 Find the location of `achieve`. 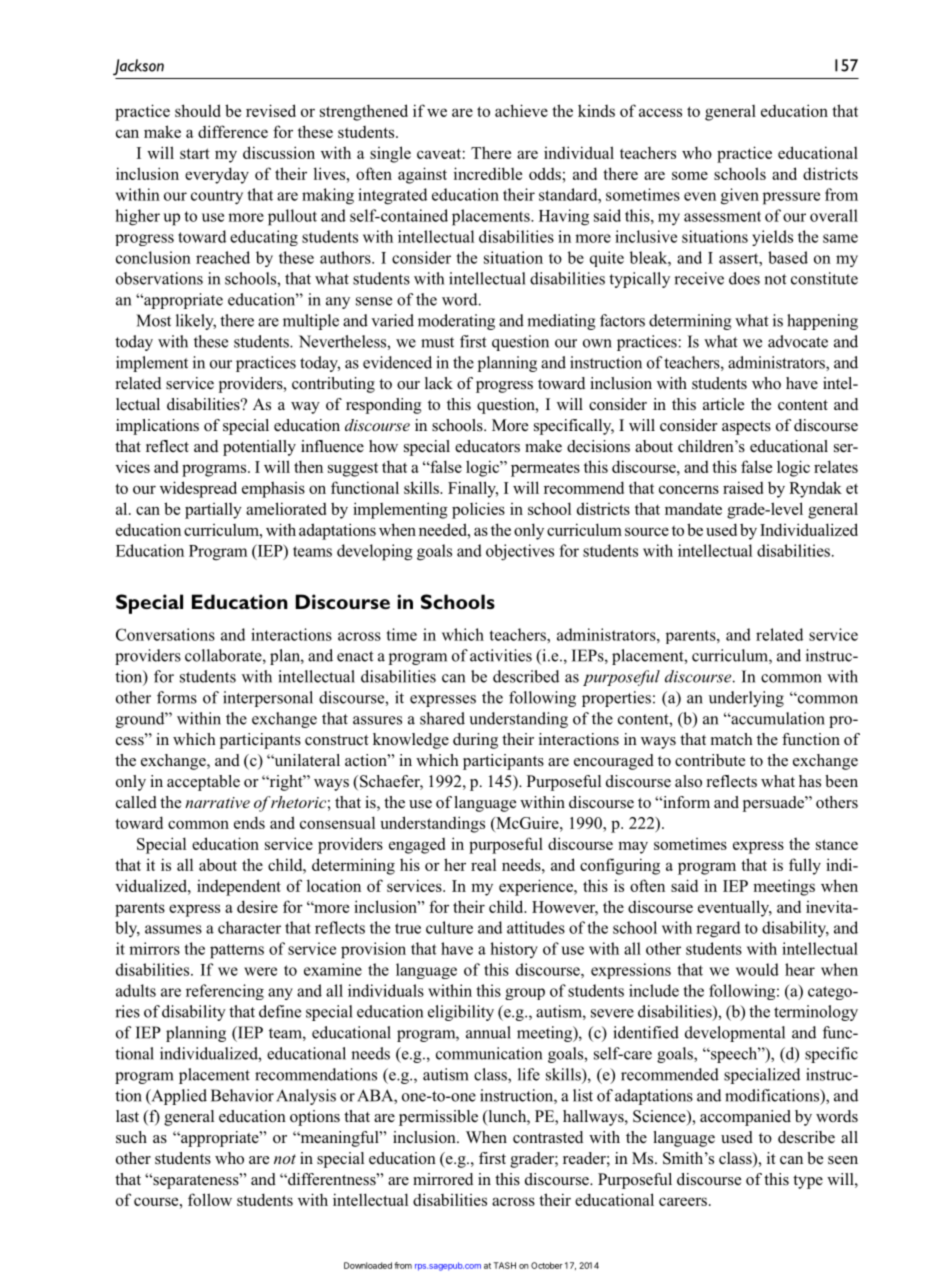

achieve is located at coordinates (521, 110).
